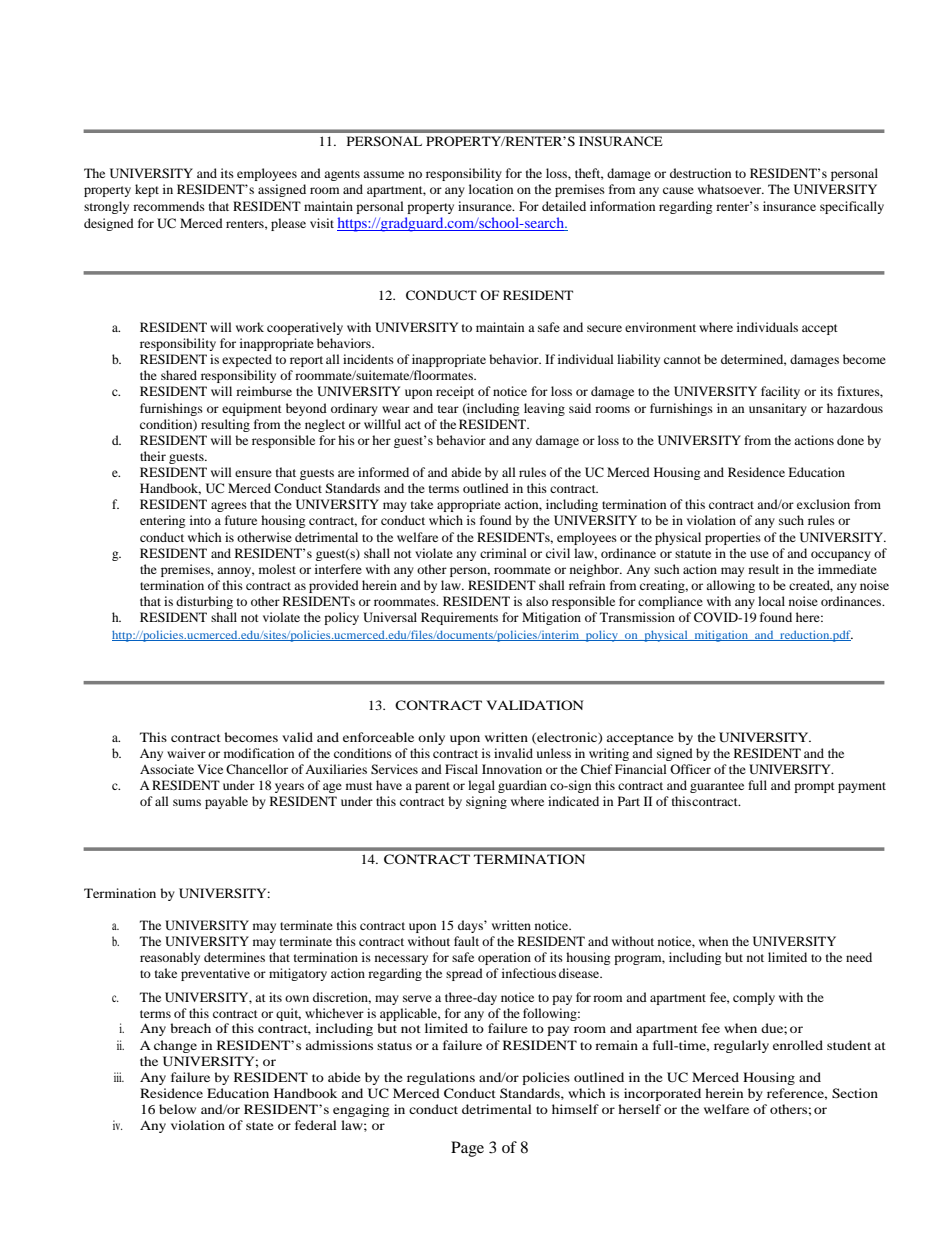 The height and width of the screenshot is (1233, 952). What do you see at coordinates (200, 520) in the screenshot?
I see `into` at bounding box center [200, 520].
